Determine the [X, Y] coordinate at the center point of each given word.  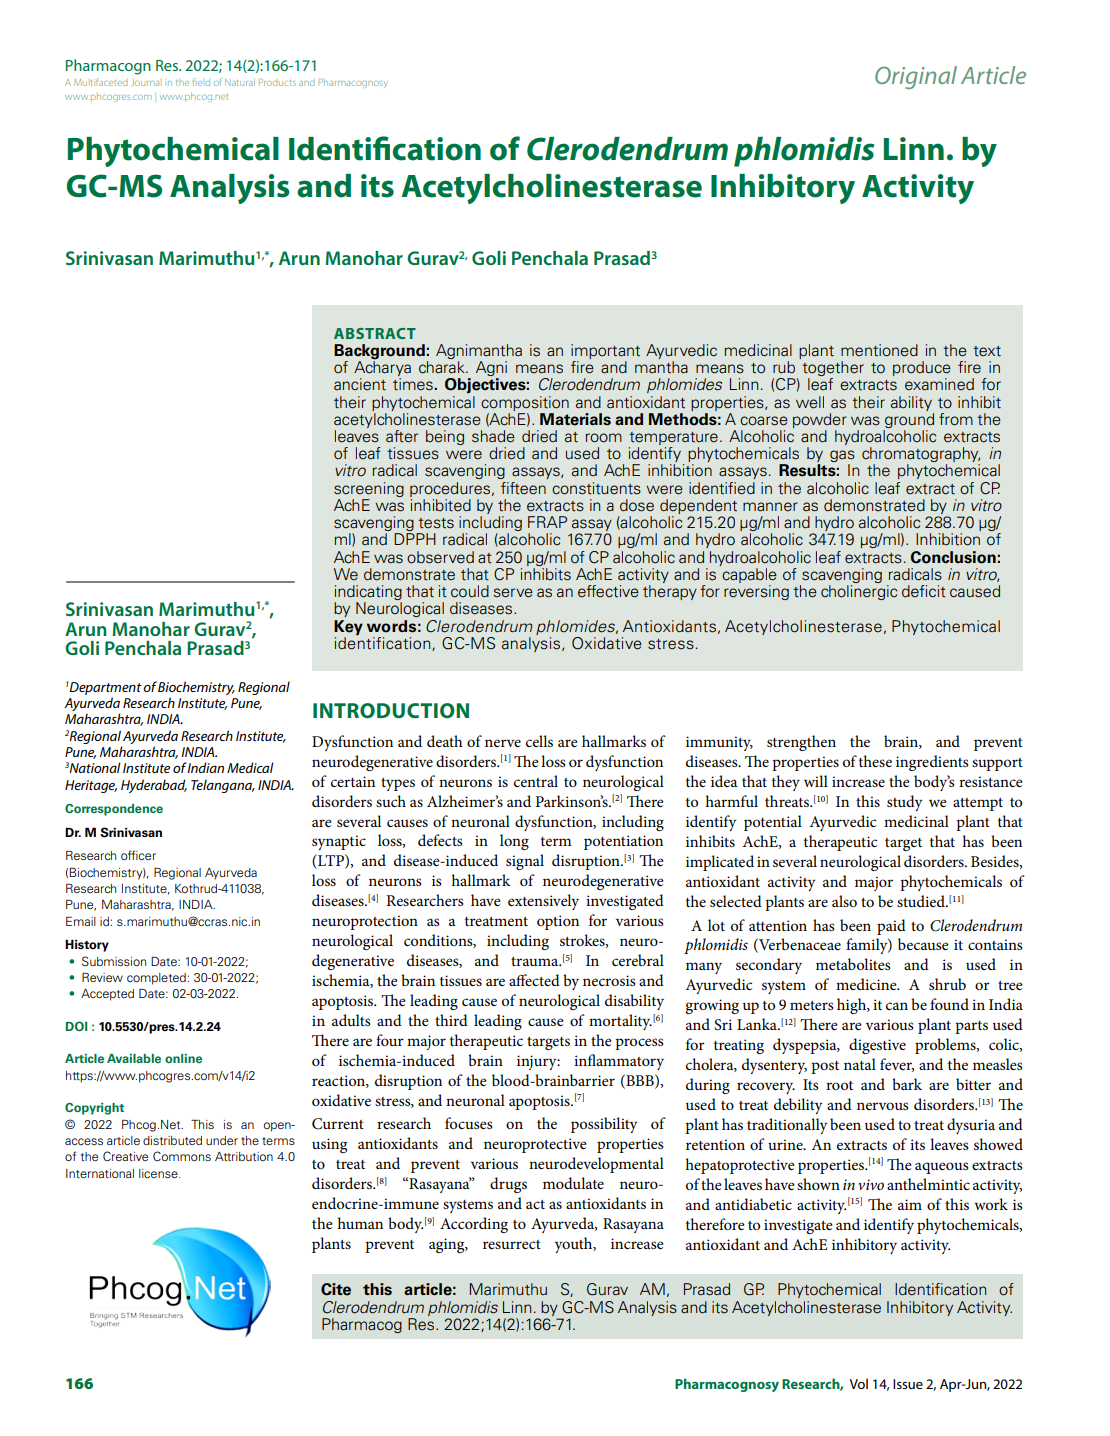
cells [539, 741]
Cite [336, 1289]
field [201, 82]
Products [277, 82]
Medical [250, 767]
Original [916, 77]
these [875, 761]
